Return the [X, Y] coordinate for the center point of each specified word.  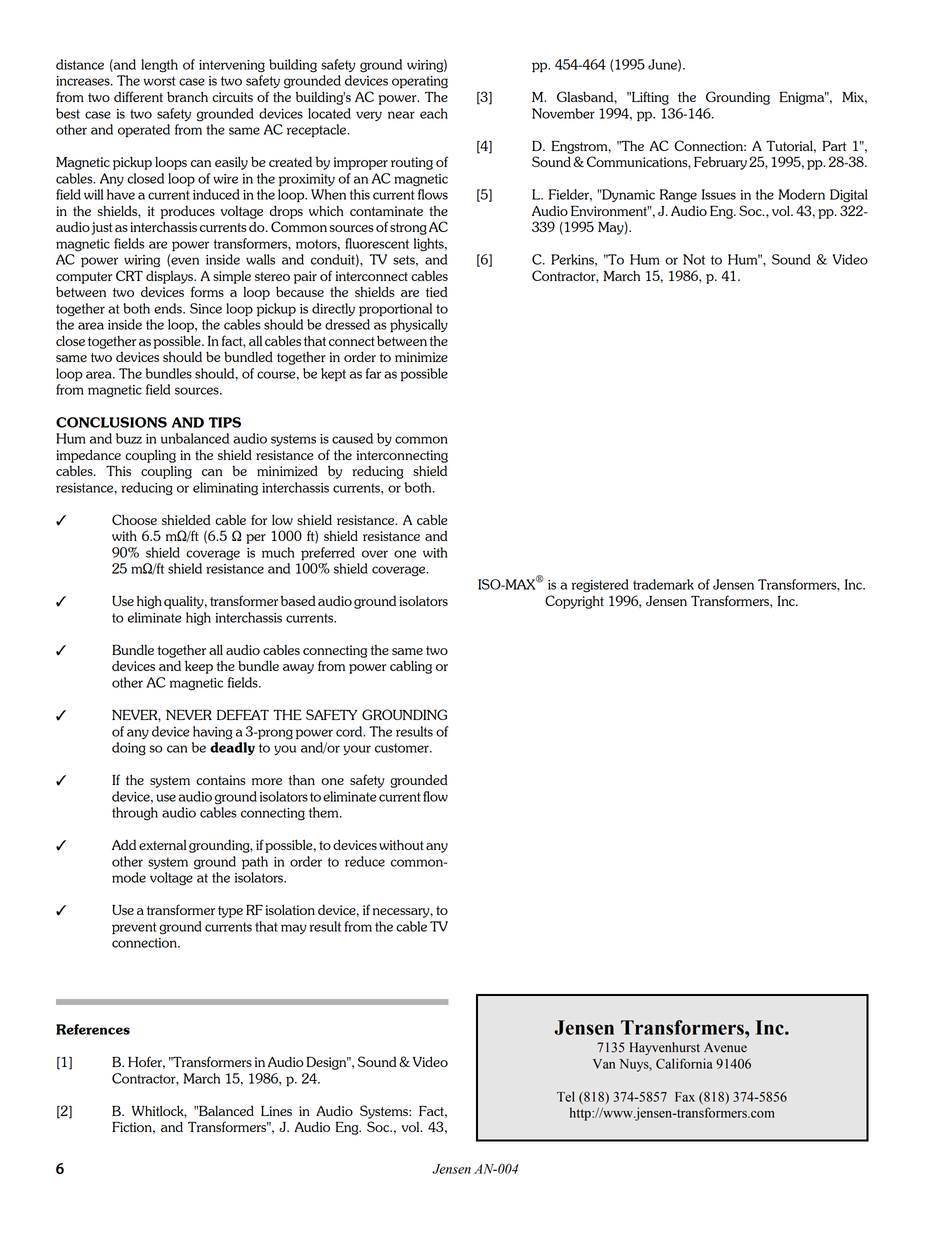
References [93, 1029]
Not [694, 259]
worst [159, 81]
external [163, 845]
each [434, 113]
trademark [663, 584]
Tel [566, 1096]
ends [169, 308]
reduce [365, 861]
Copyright [574, 602]
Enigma [803, 98]
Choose [134, 519]
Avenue [725, 1047]
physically [419, 326]
